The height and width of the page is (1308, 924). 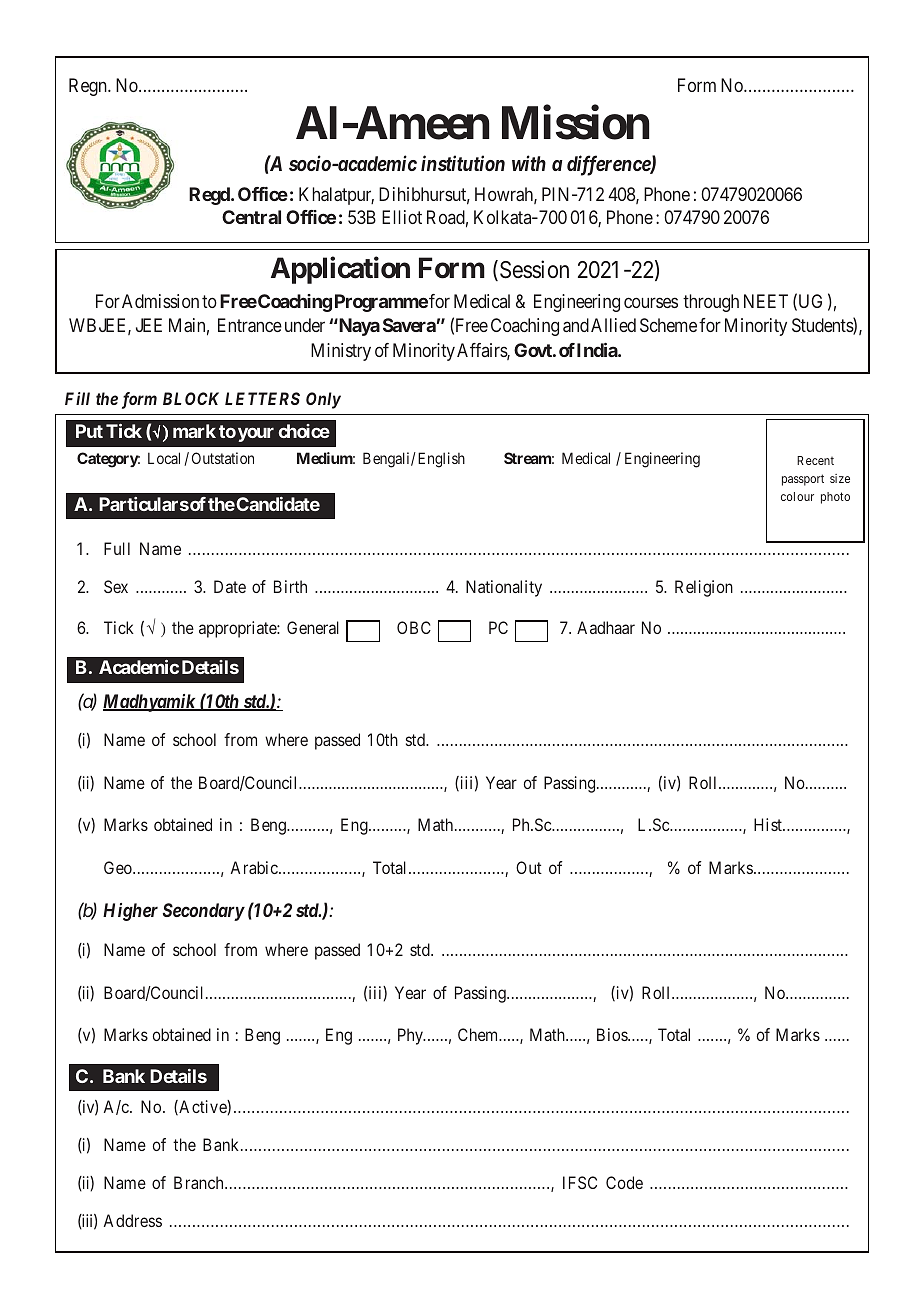 I want to click on Nationality, so click(x=504, y=588).
